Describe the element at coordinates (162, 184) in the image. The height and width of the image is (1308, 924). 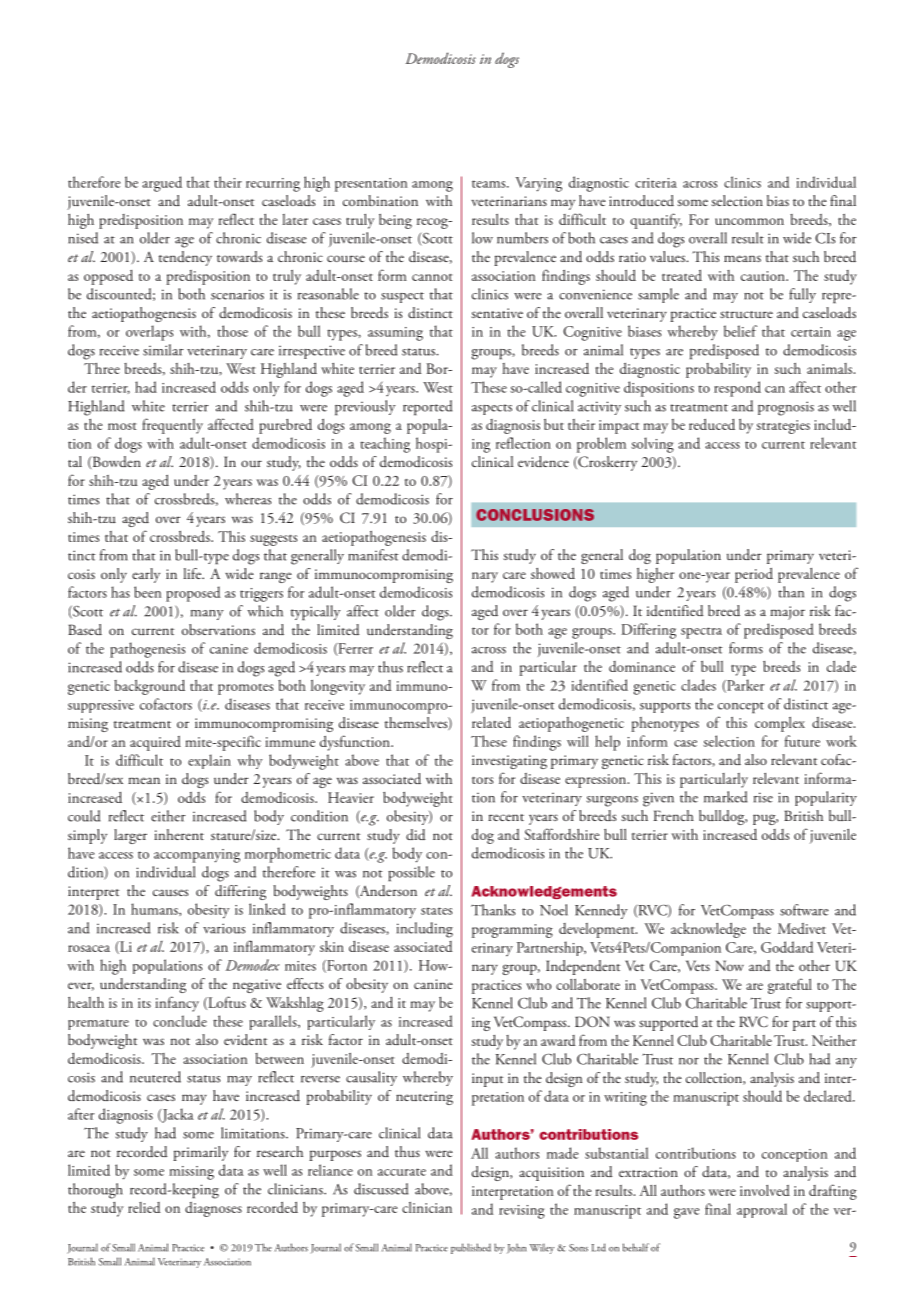
I see `argued` at that location.
